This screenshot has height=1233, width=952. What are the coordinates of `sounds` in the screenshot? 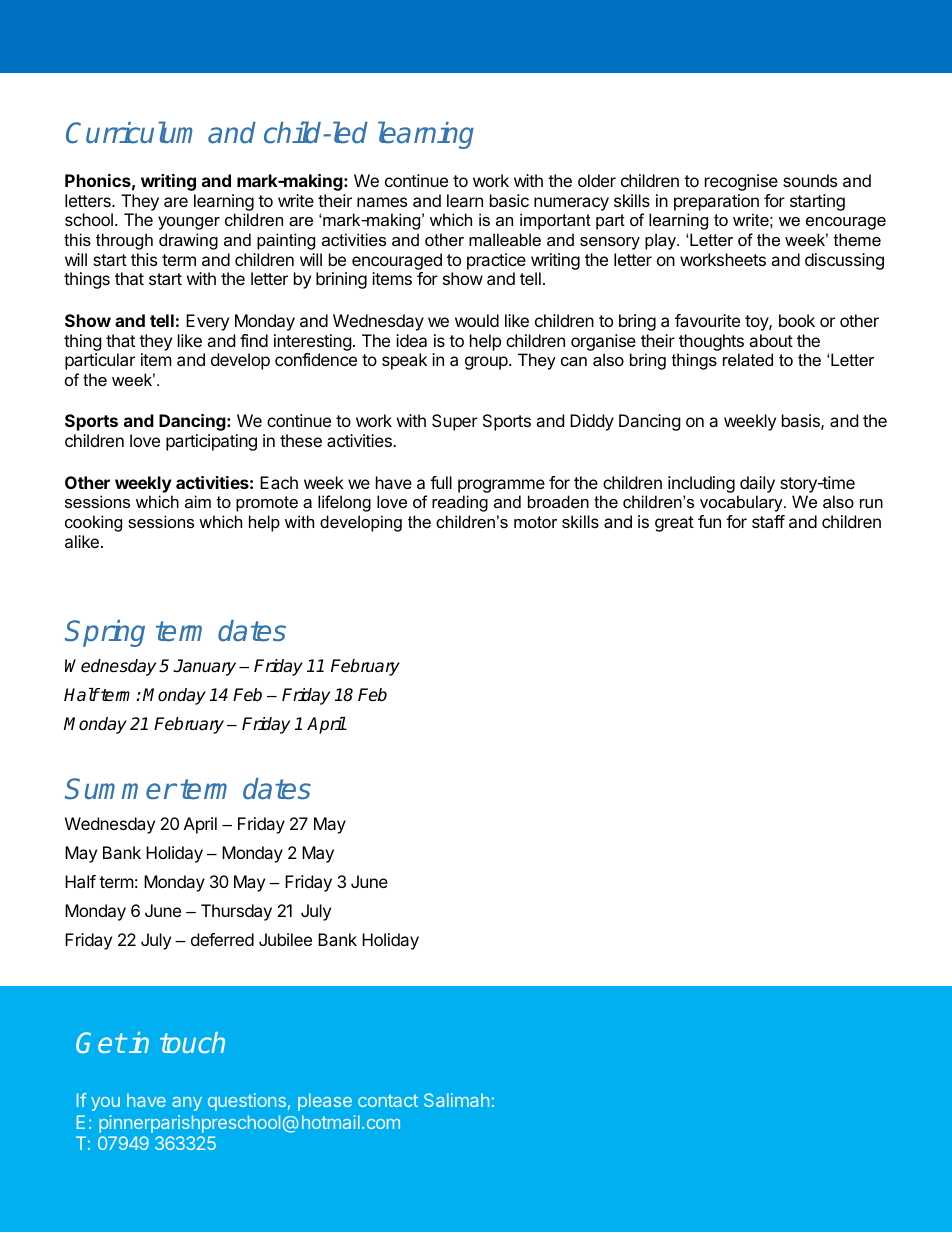 It's located at (810, 180).
